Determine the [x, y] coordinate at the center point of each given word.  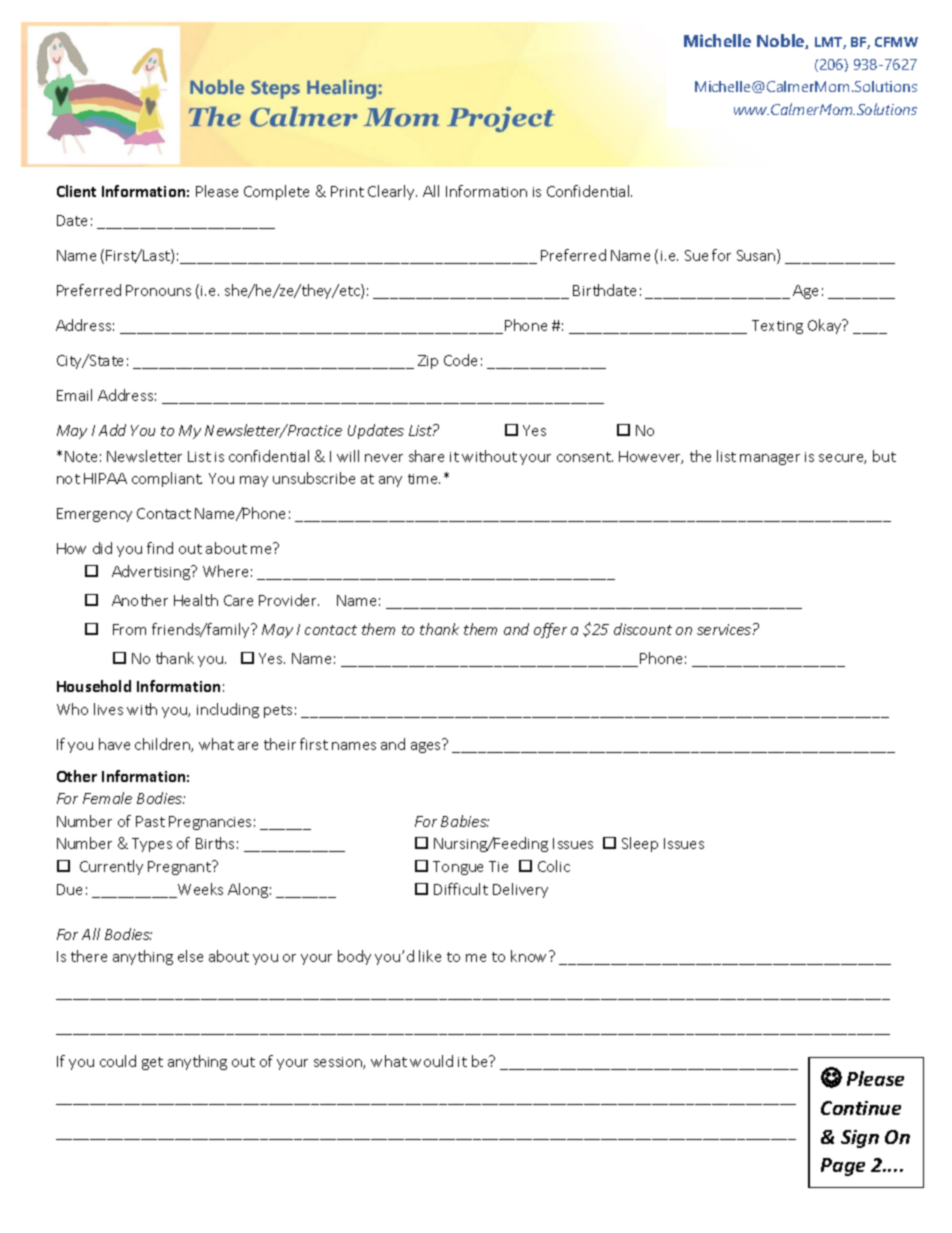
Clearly [392, 192]
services [724, 629]
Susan [757, 256]
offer [550, 630]
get [152, 1063]
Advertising [152, 572]
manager [770, 459]
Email [74, 395]
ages [425, 747]
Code [460, 360]
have [114, 744]
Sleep [640, 844]
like [430, 956]
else [190, 956]
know [530, 956]
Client [76, 191]
